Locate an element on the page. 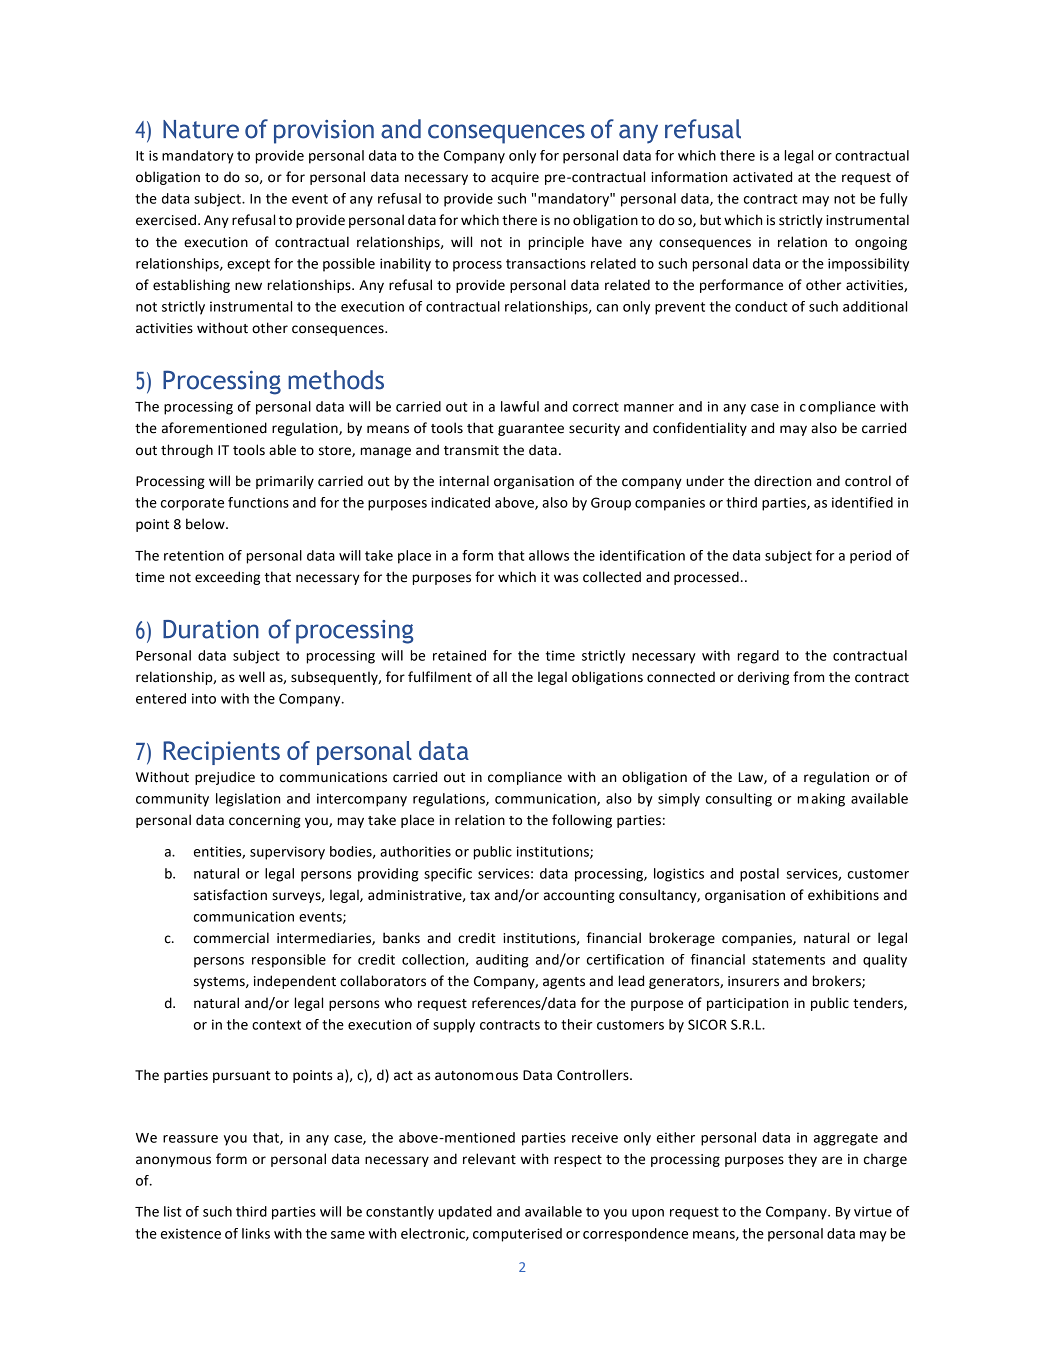  acquire is located at coordinates (515, 178).
